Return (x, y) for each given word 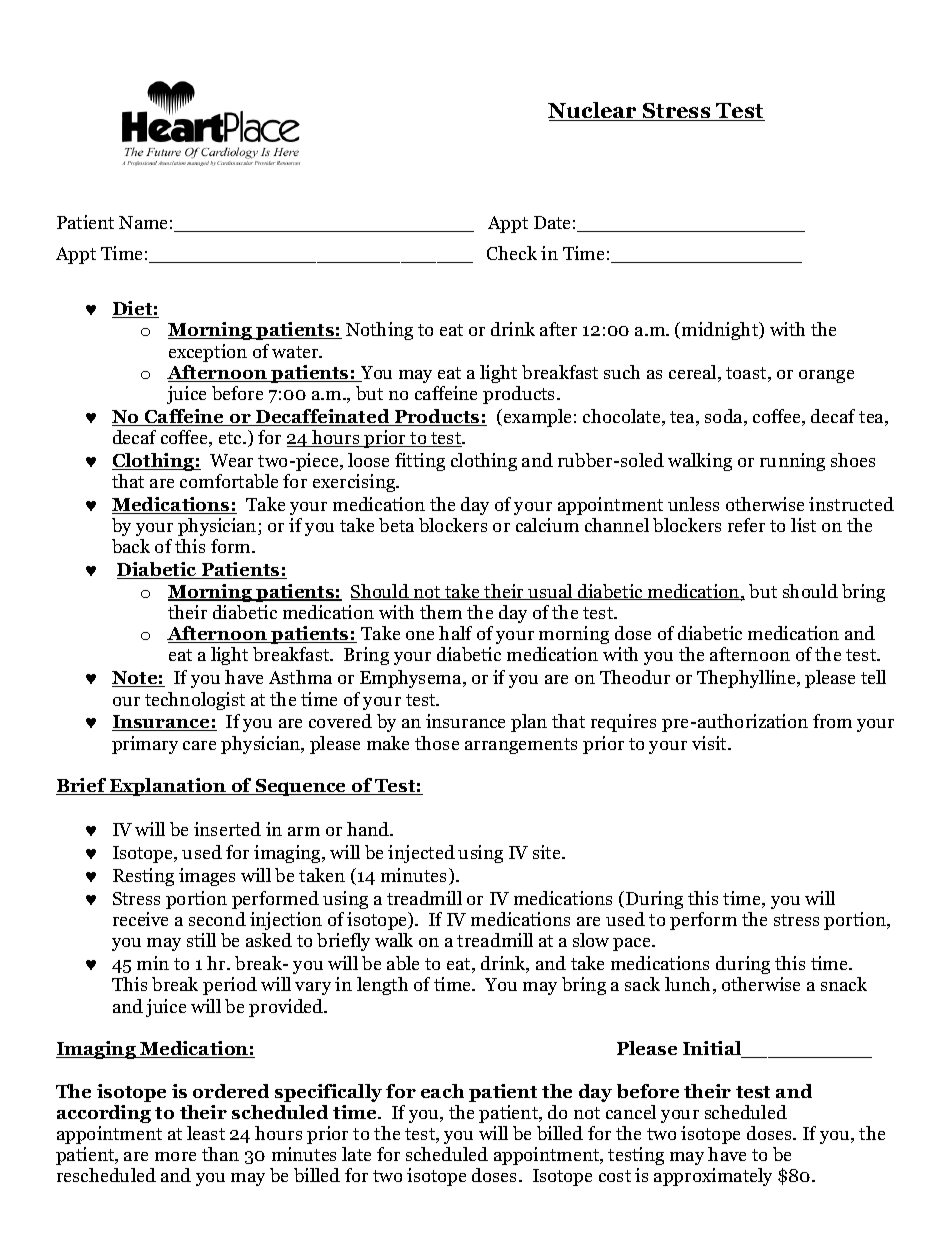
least (206, 1133)
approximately (713, 1177)
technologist (195, 701)
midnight (721, 331)
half (455, 633)
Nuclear (593, 111)
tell (873, 677)
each (442, 1091)
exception (208, 353)
